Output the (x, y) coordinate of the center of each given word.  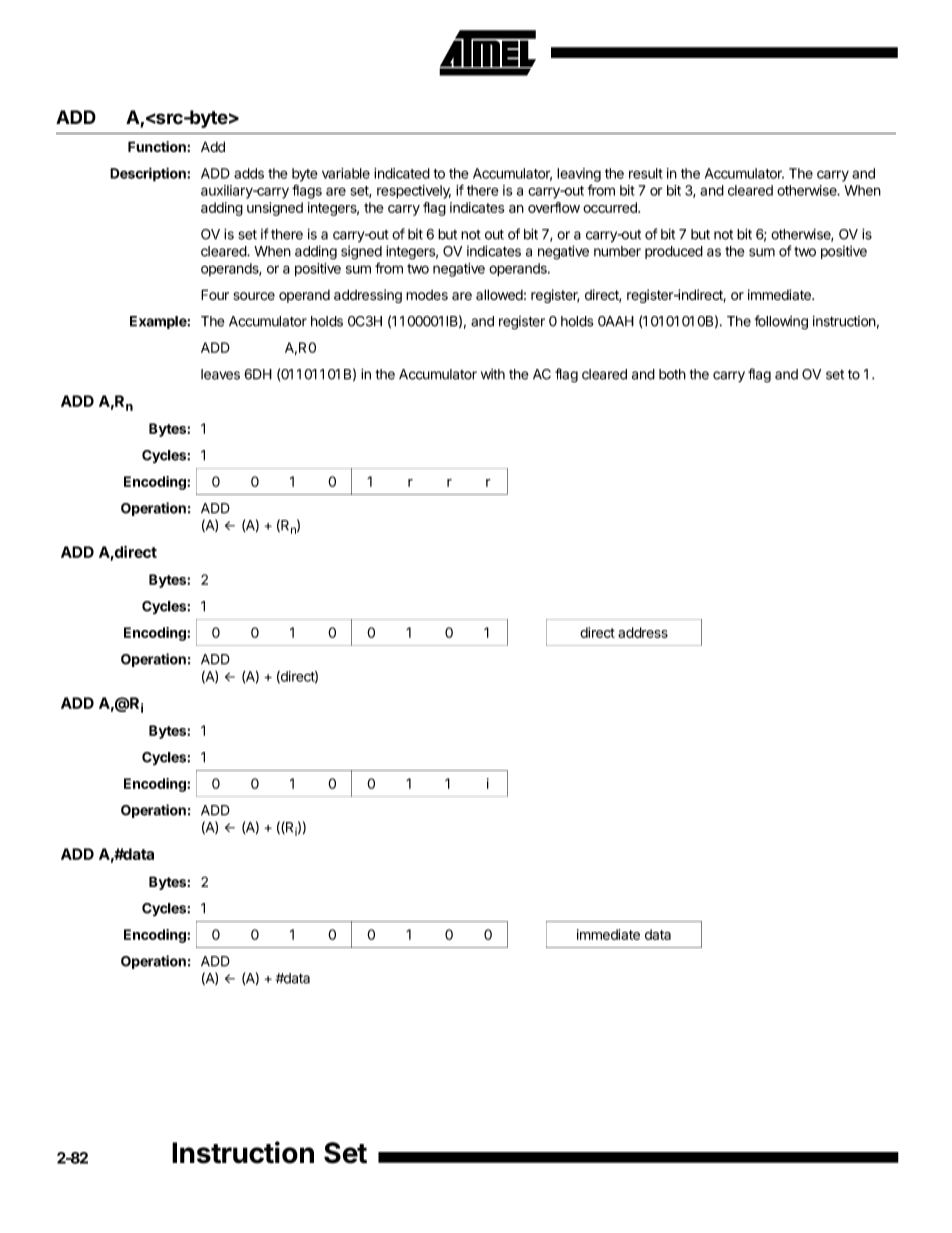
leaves (220, 374)
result (646, 173)
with (493, 374)
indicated (402, 173)
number (617, 251)
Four (215, 294)
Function (157, 147)
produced (674, 252)
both (672, 374)
